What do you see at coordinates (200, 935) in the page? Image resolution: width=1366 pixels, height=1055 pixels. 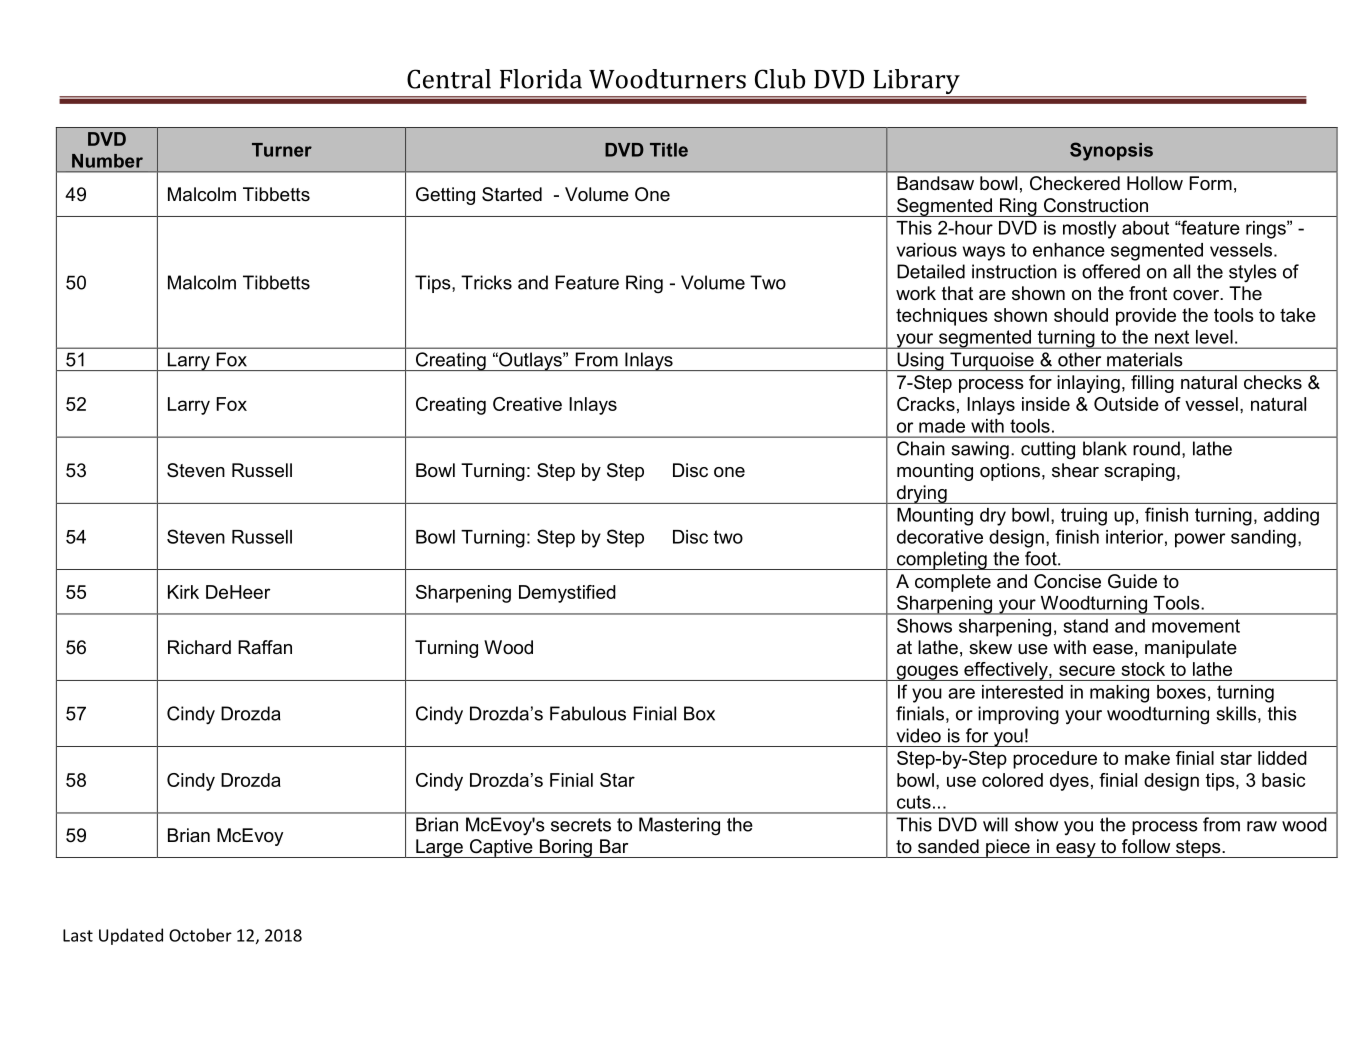 I see `October` at bounding box center [200, 935].
